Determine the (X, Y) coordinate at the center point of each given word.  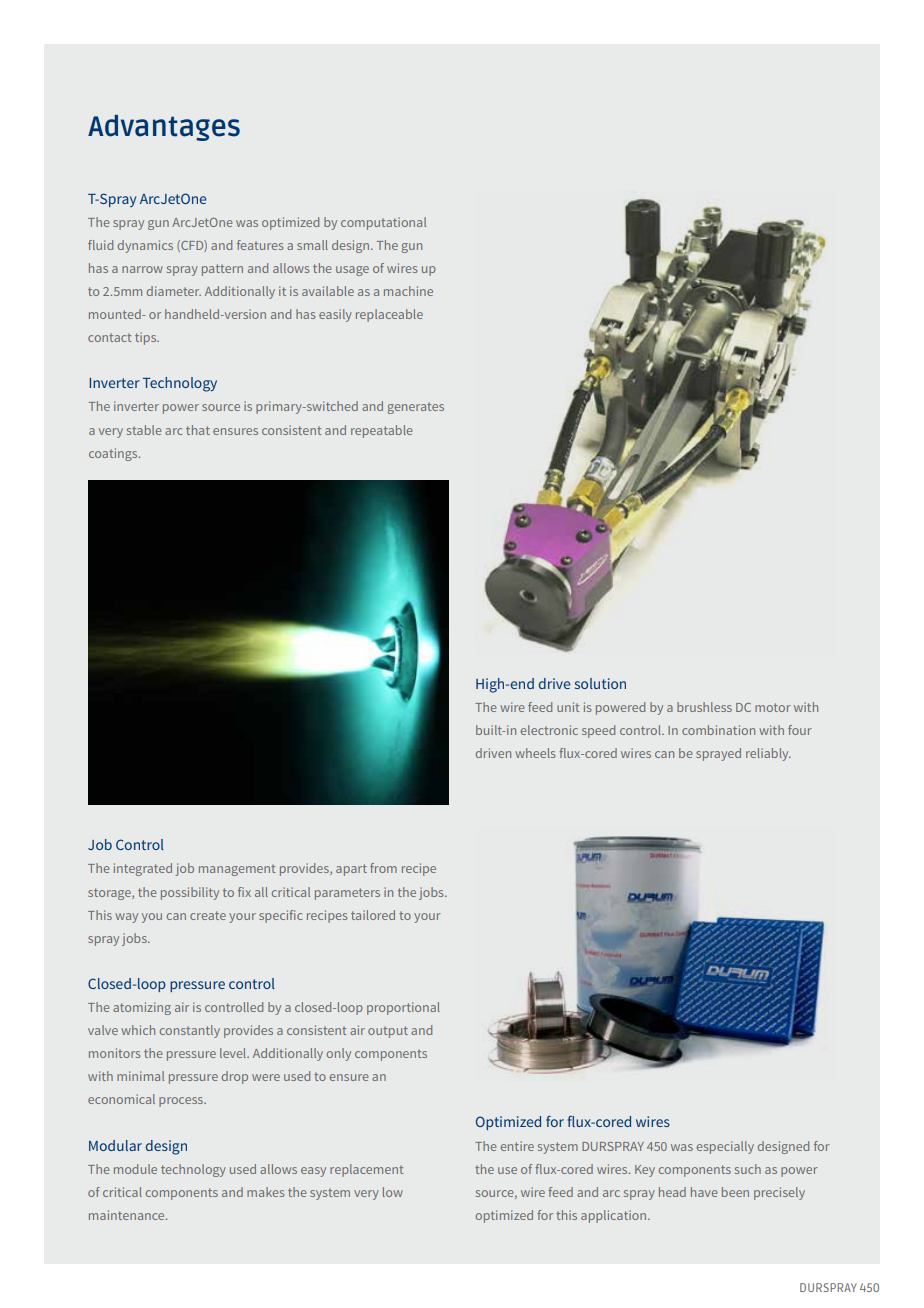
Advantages (164, 128)
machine (408, 291)
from (383, 868)
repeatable (381, 431)
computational (383, 223)
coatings (114, 454)
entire (517, 1146)
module (135, 1169)
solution (600, 683)
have (704, 1192)
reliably (768, 754)
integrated (143, 869)
